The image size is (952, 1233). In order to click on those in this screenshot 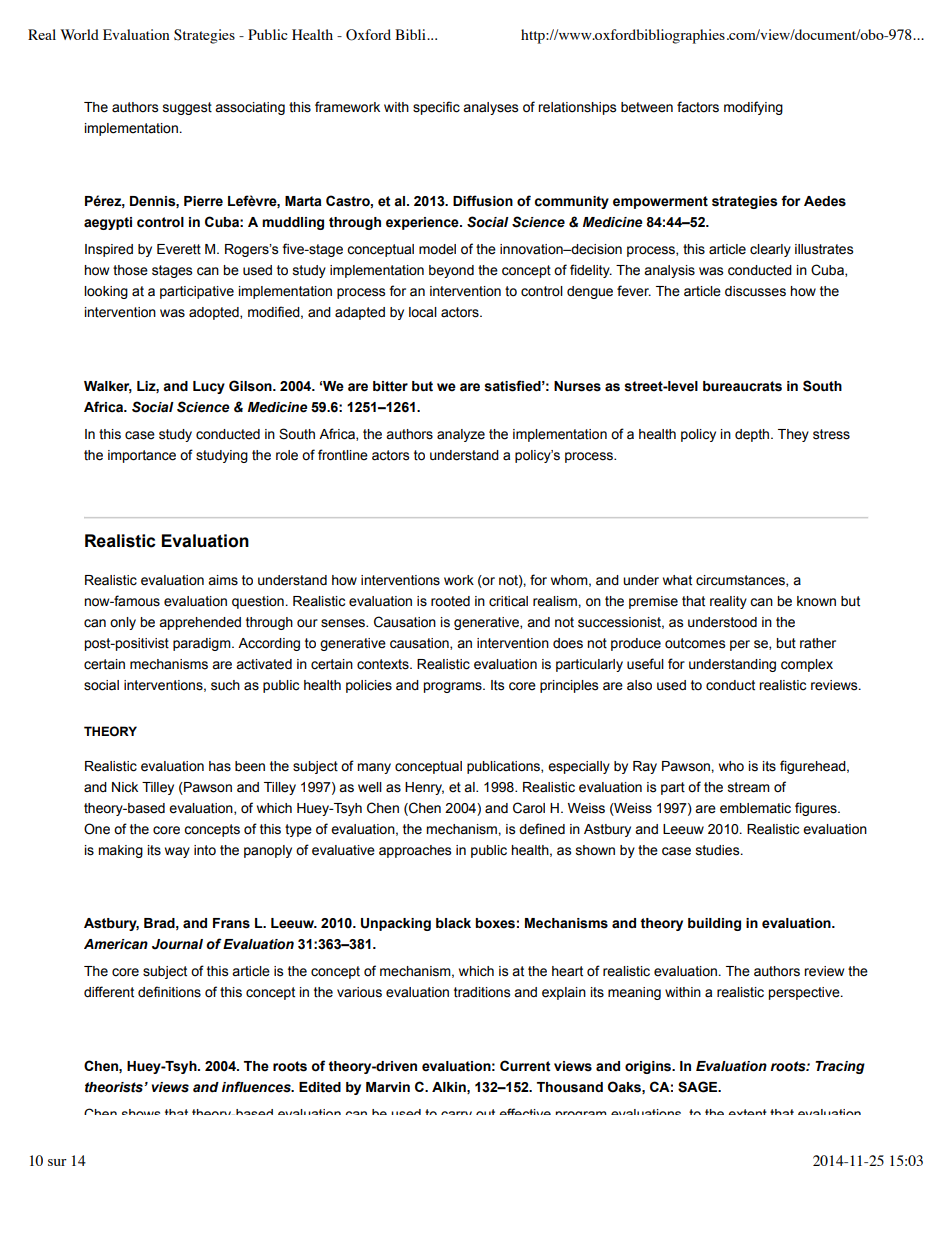, I will do `click(130, 270)`.
